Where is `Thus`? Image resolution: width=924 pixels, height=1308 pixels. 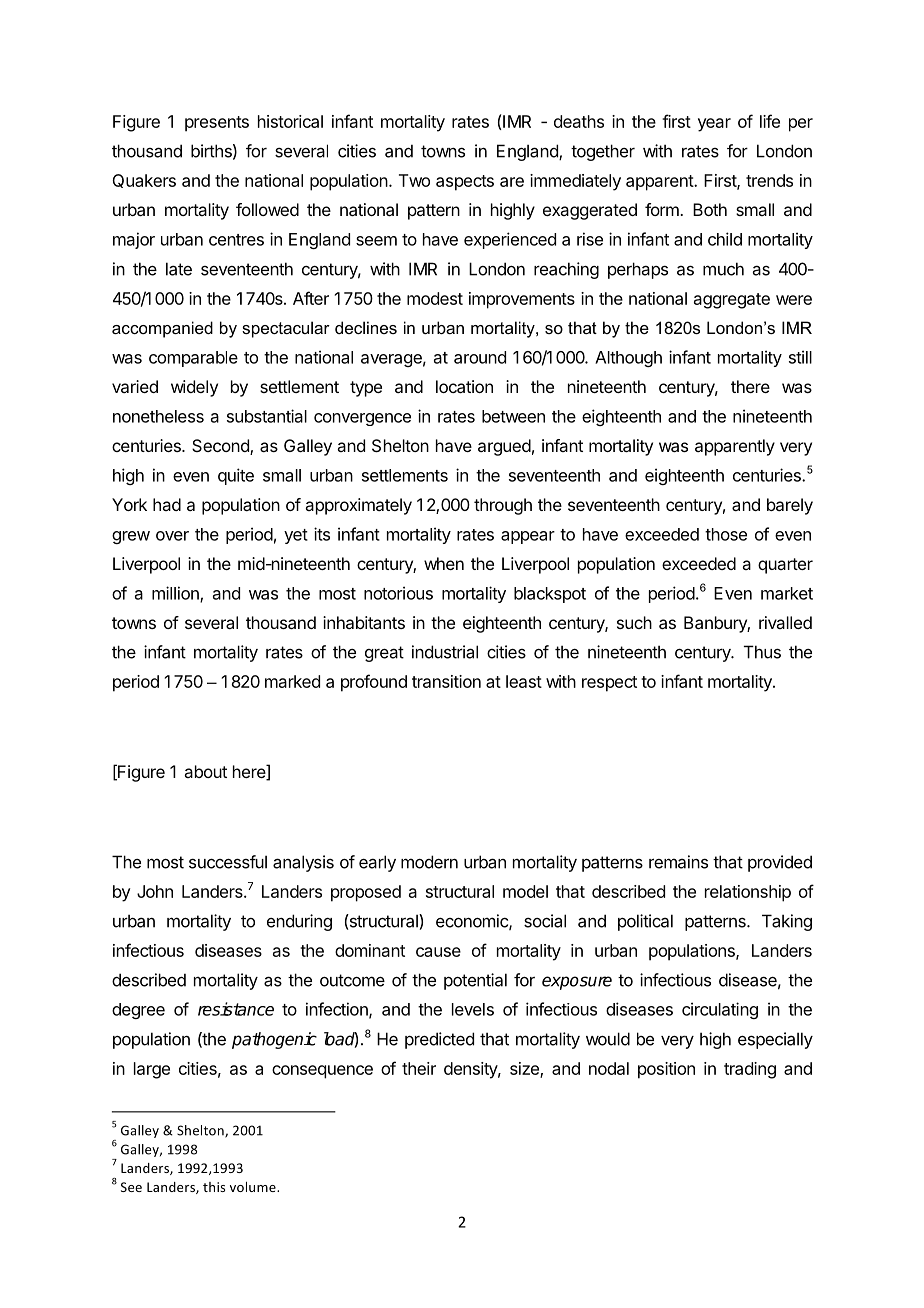 Thus is located at coordinates (762, 652).
